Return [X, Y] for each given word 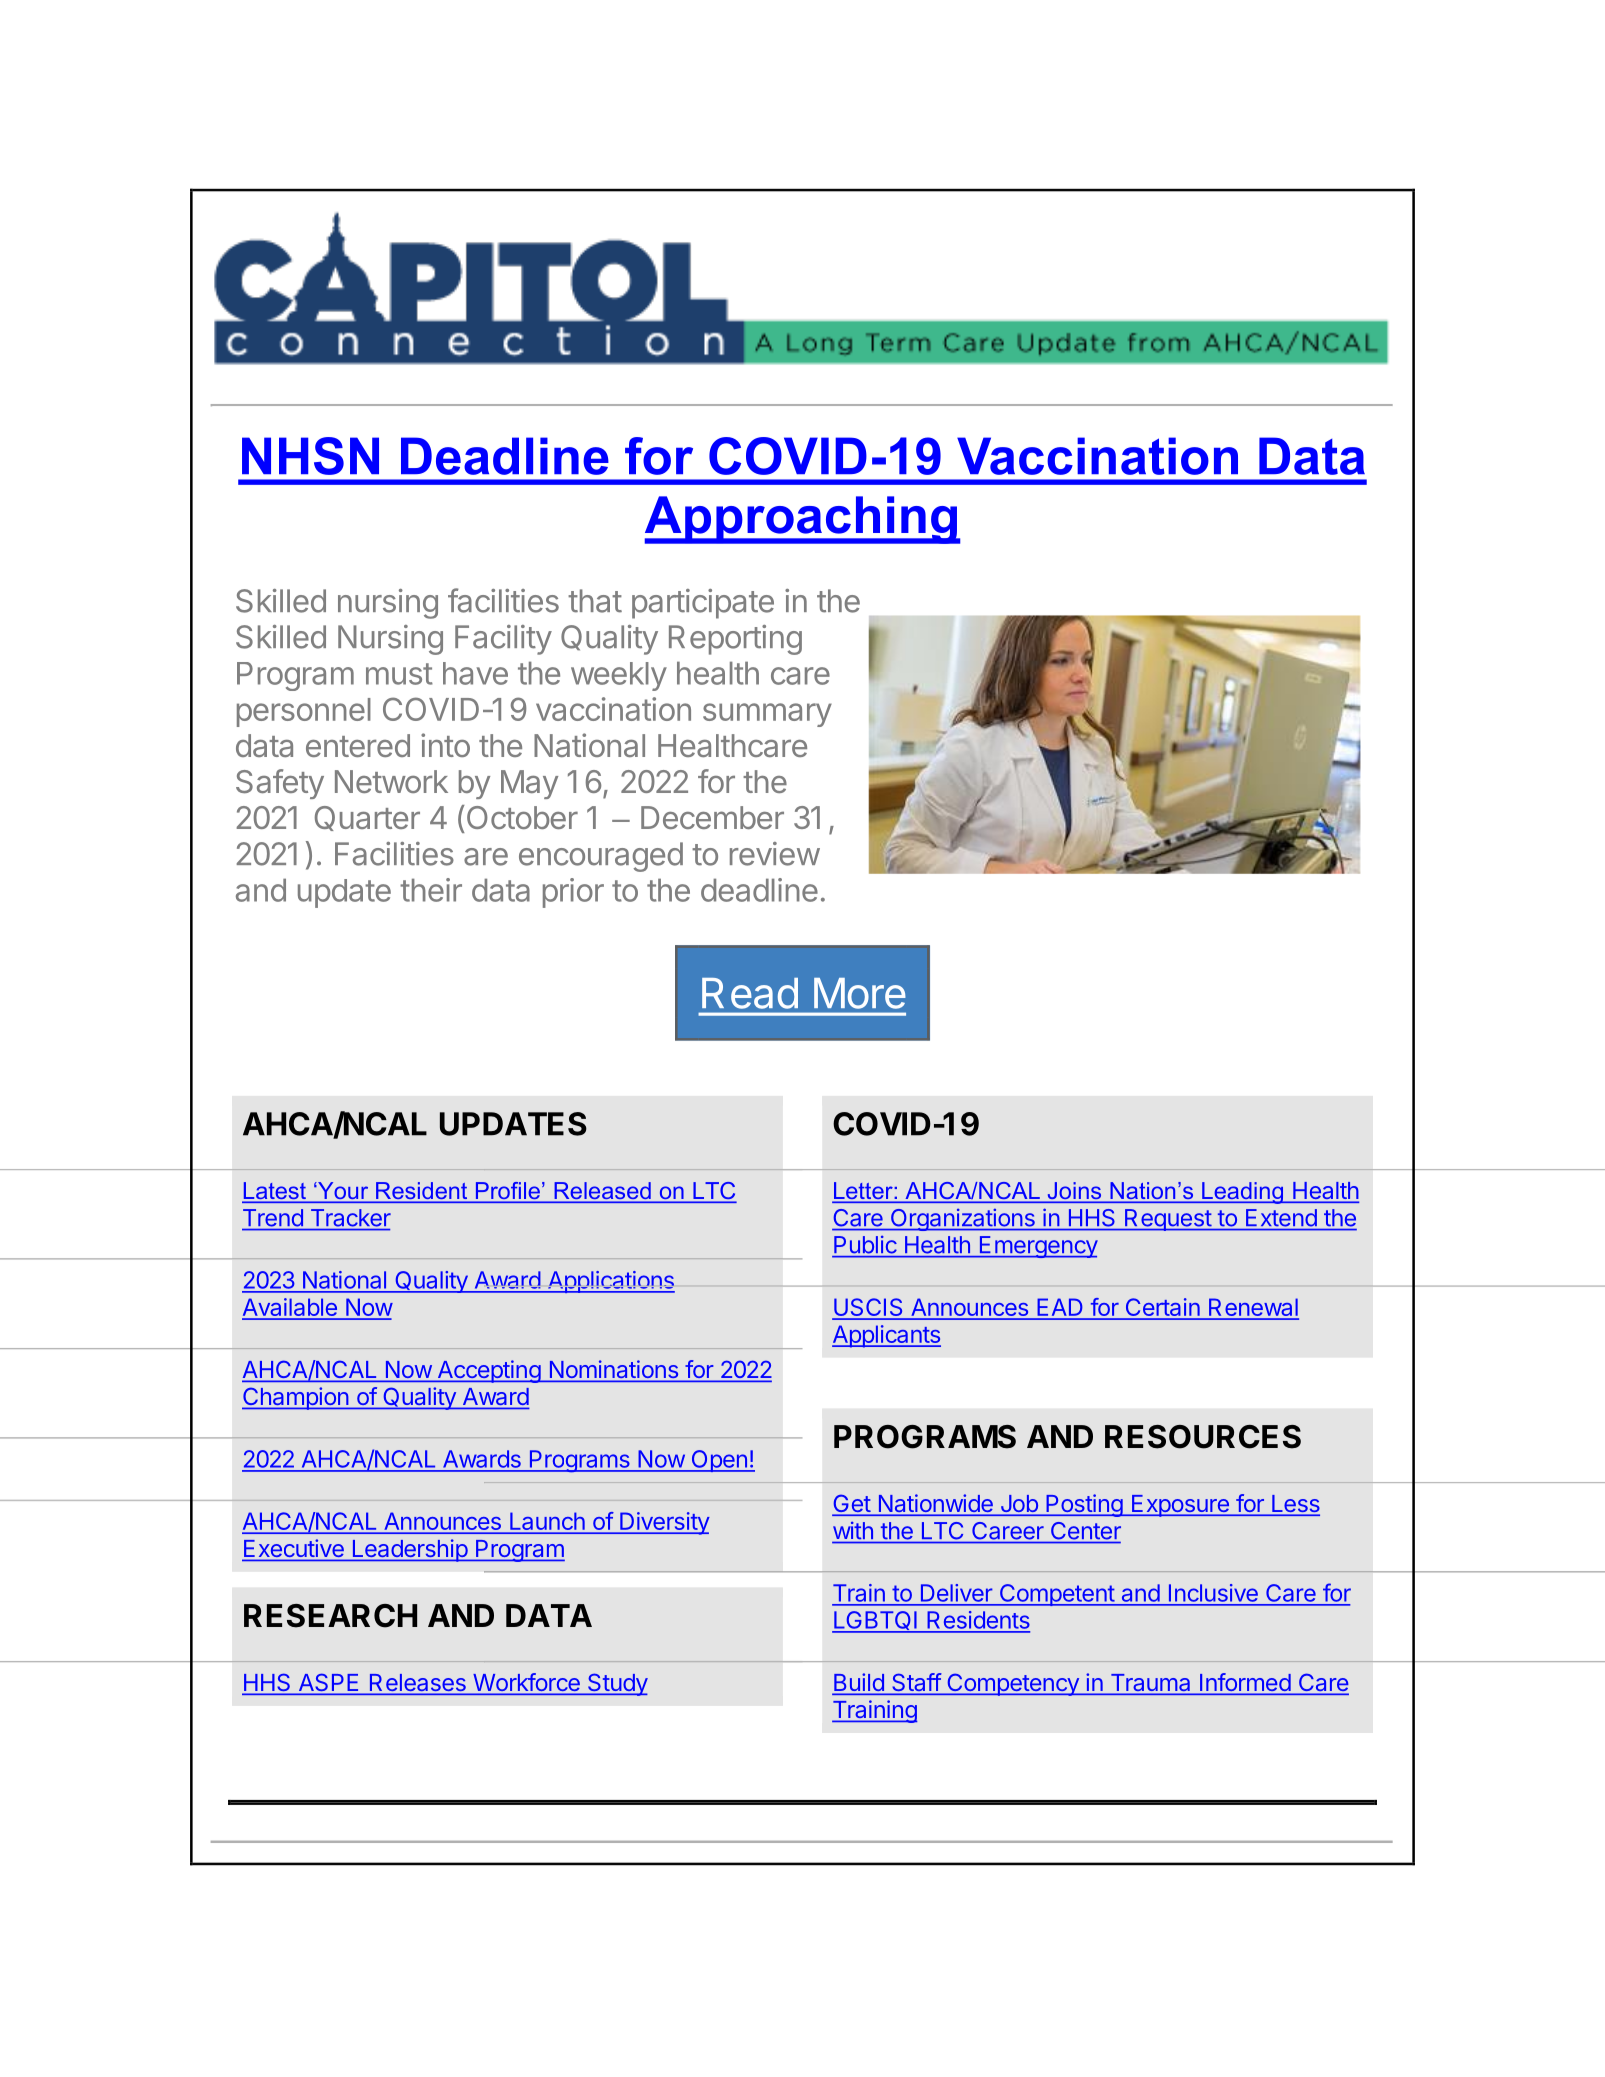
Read [750, 993]
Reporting [735, 640]
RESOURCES [1203, 1437]
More [860, 993]
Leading [1242, 1193]
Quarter [367, 818]
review [775, 854]
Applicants [886, 1336]
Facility [503, 640]
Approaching [802, 520]
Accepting [488, 1371]
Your [343, 1192]
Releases [417, 1684]
